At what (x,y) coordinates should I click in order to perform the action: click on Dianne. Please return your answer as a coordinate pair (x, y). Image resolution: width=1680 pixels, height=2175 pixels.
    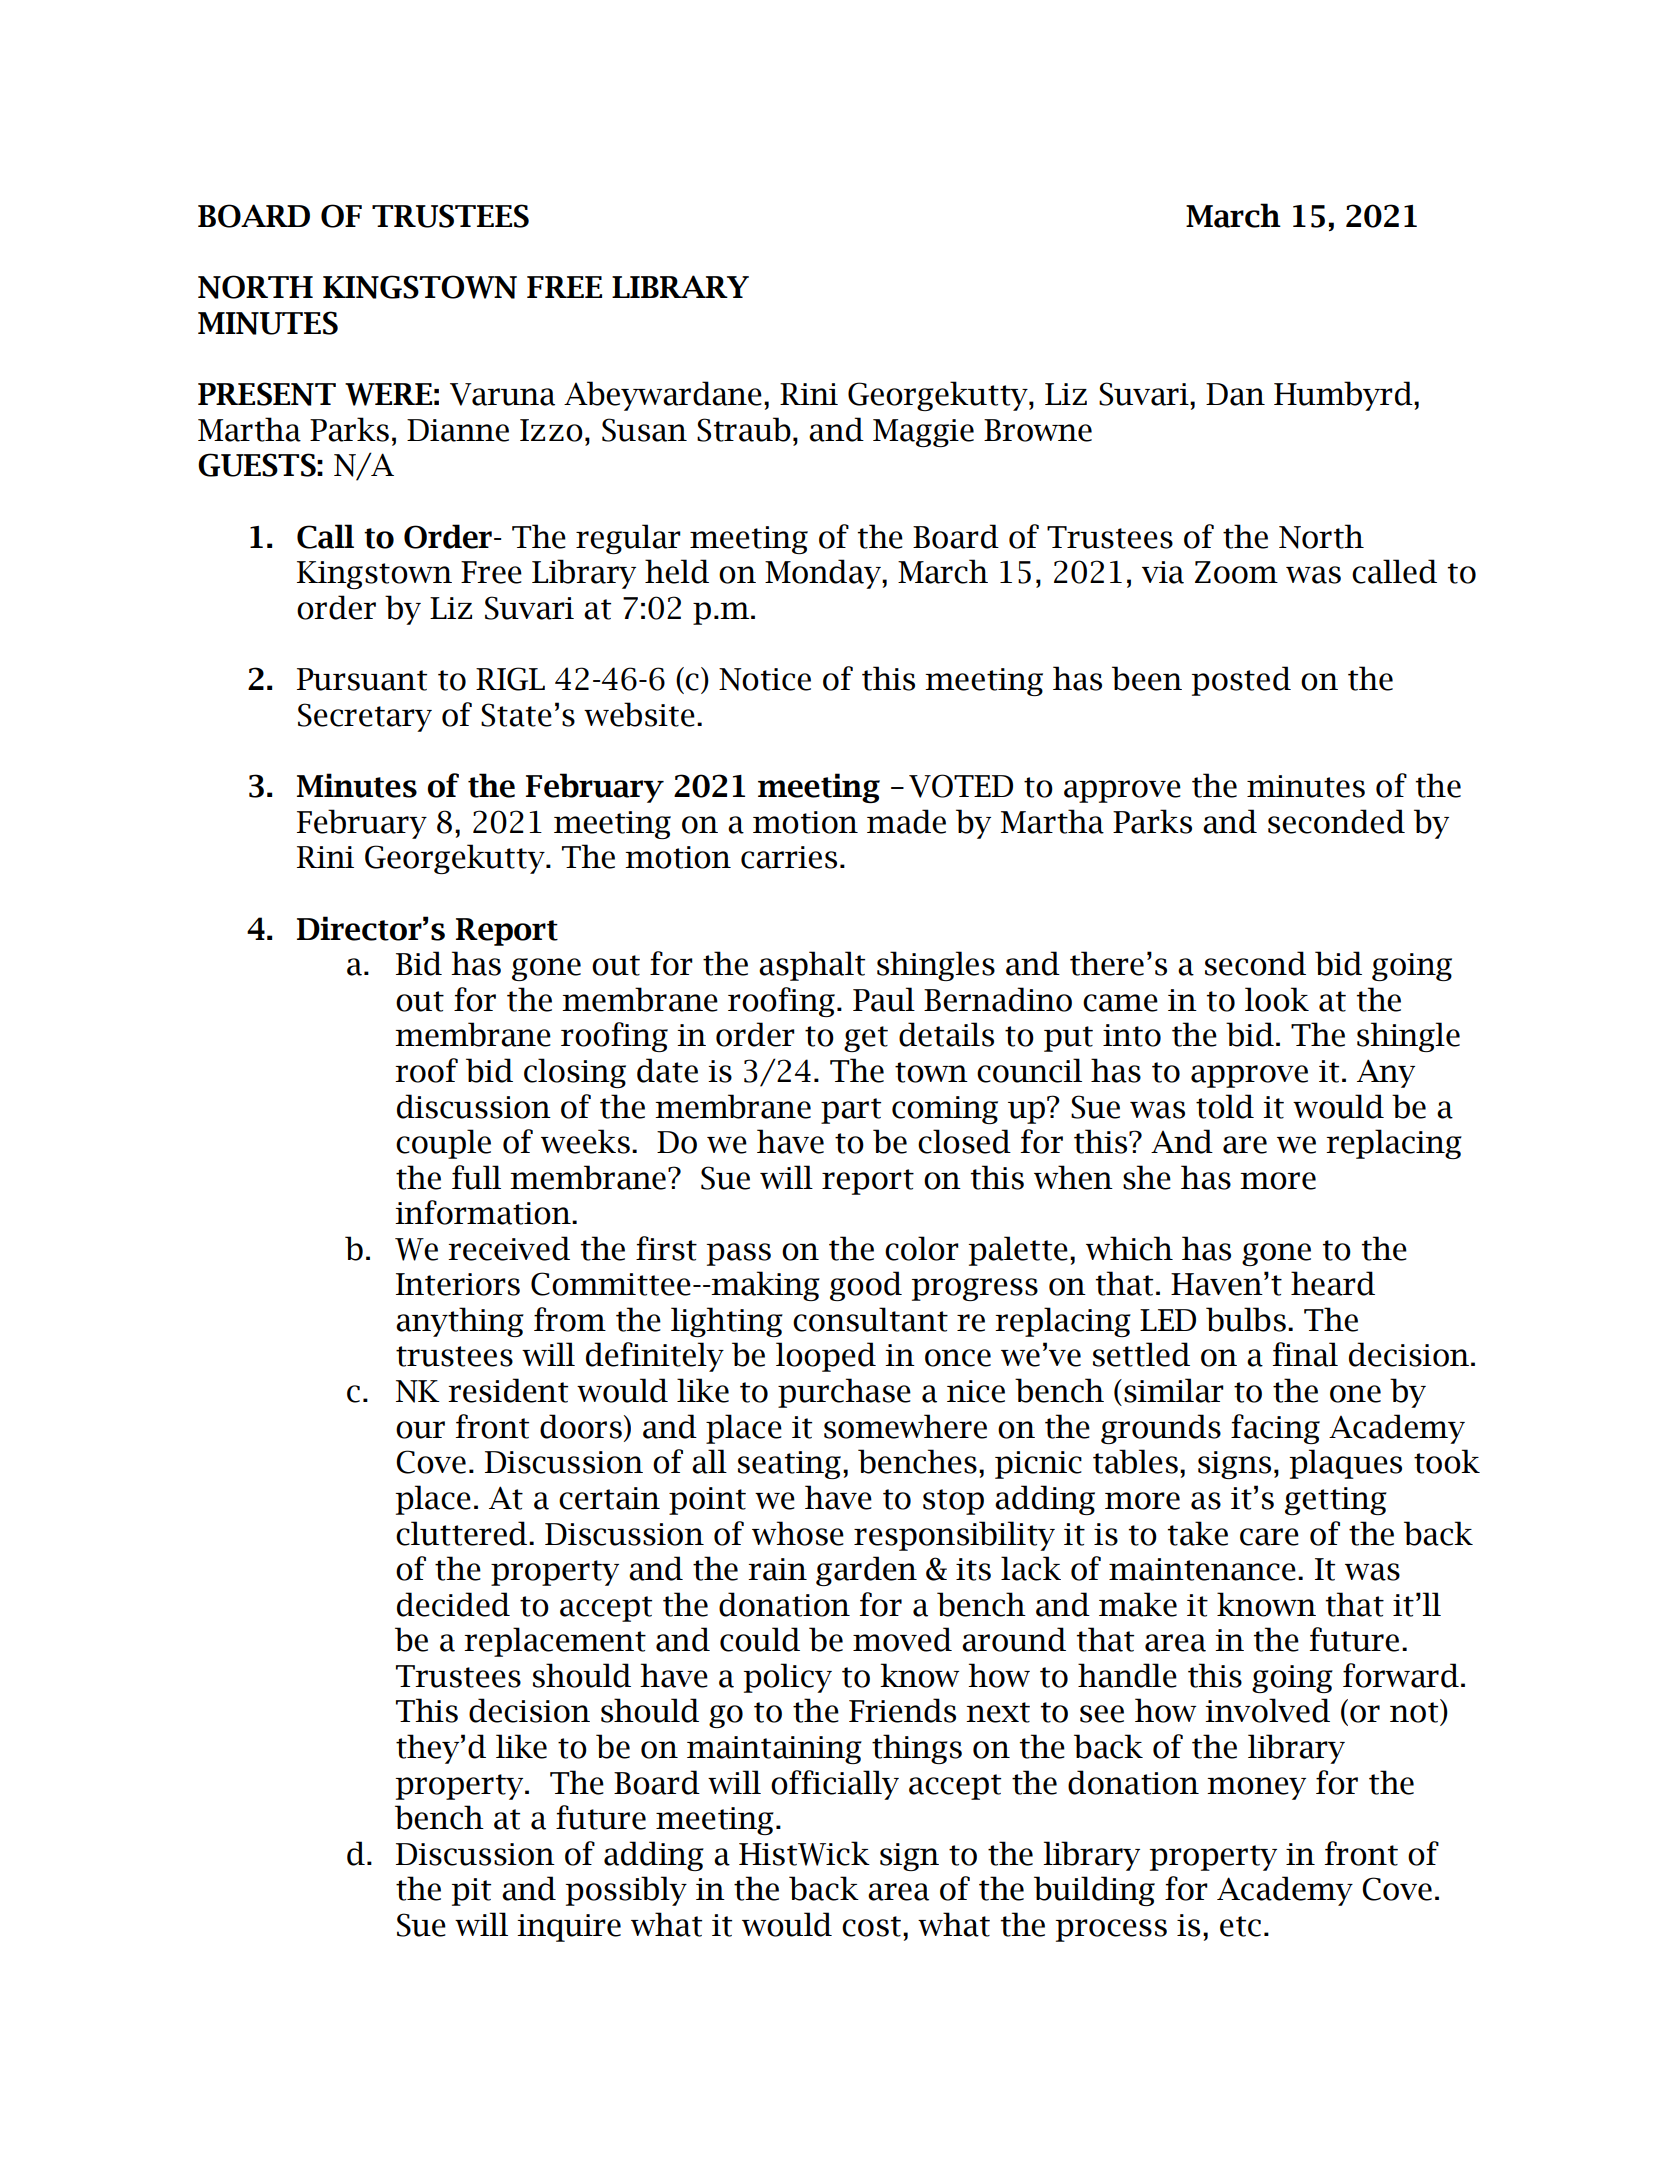
    Looking at the image, I should click on (458, 430).
